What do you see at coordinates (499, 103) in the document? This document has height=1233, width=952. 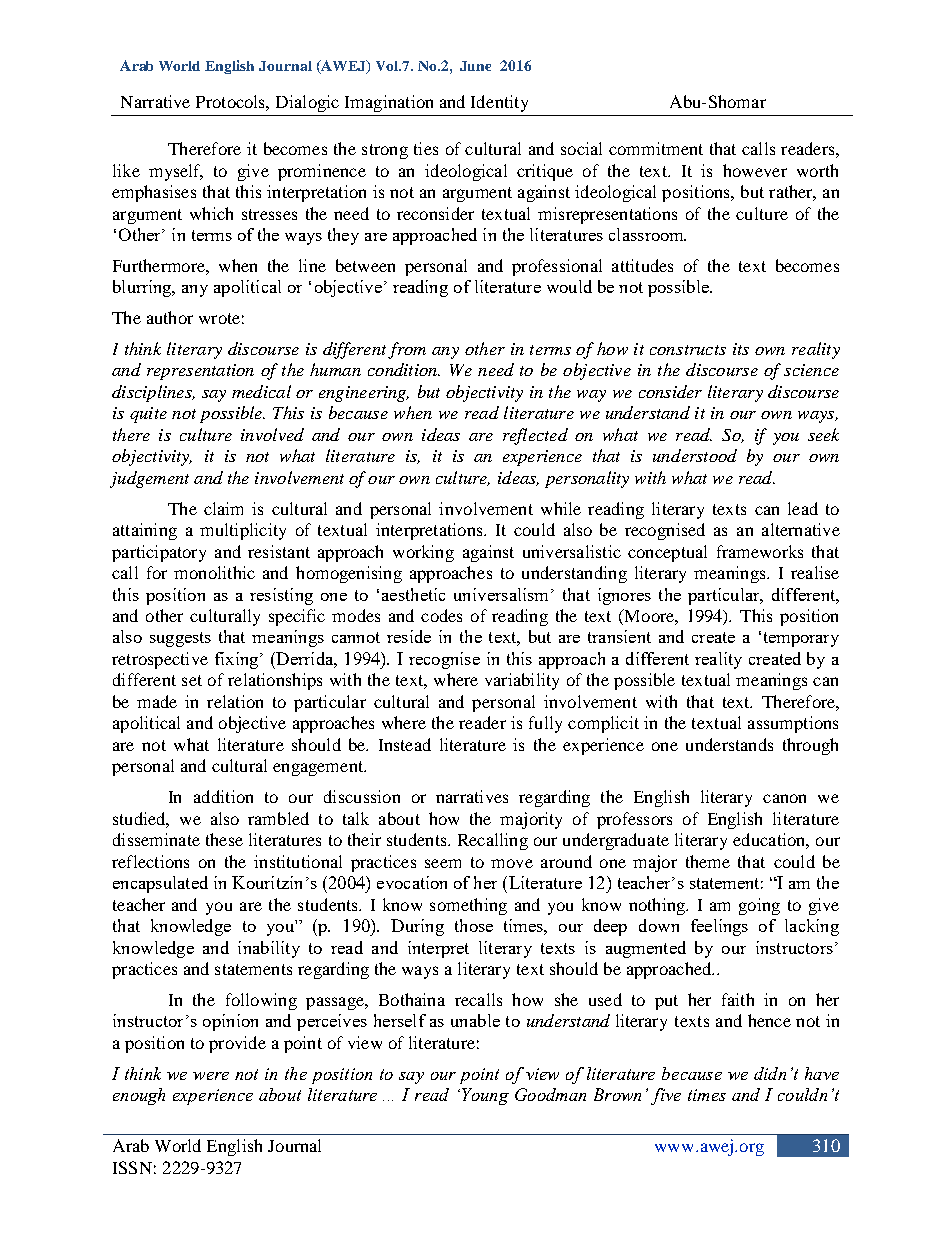 I see `Identity` at bounding box center [499, 103].
